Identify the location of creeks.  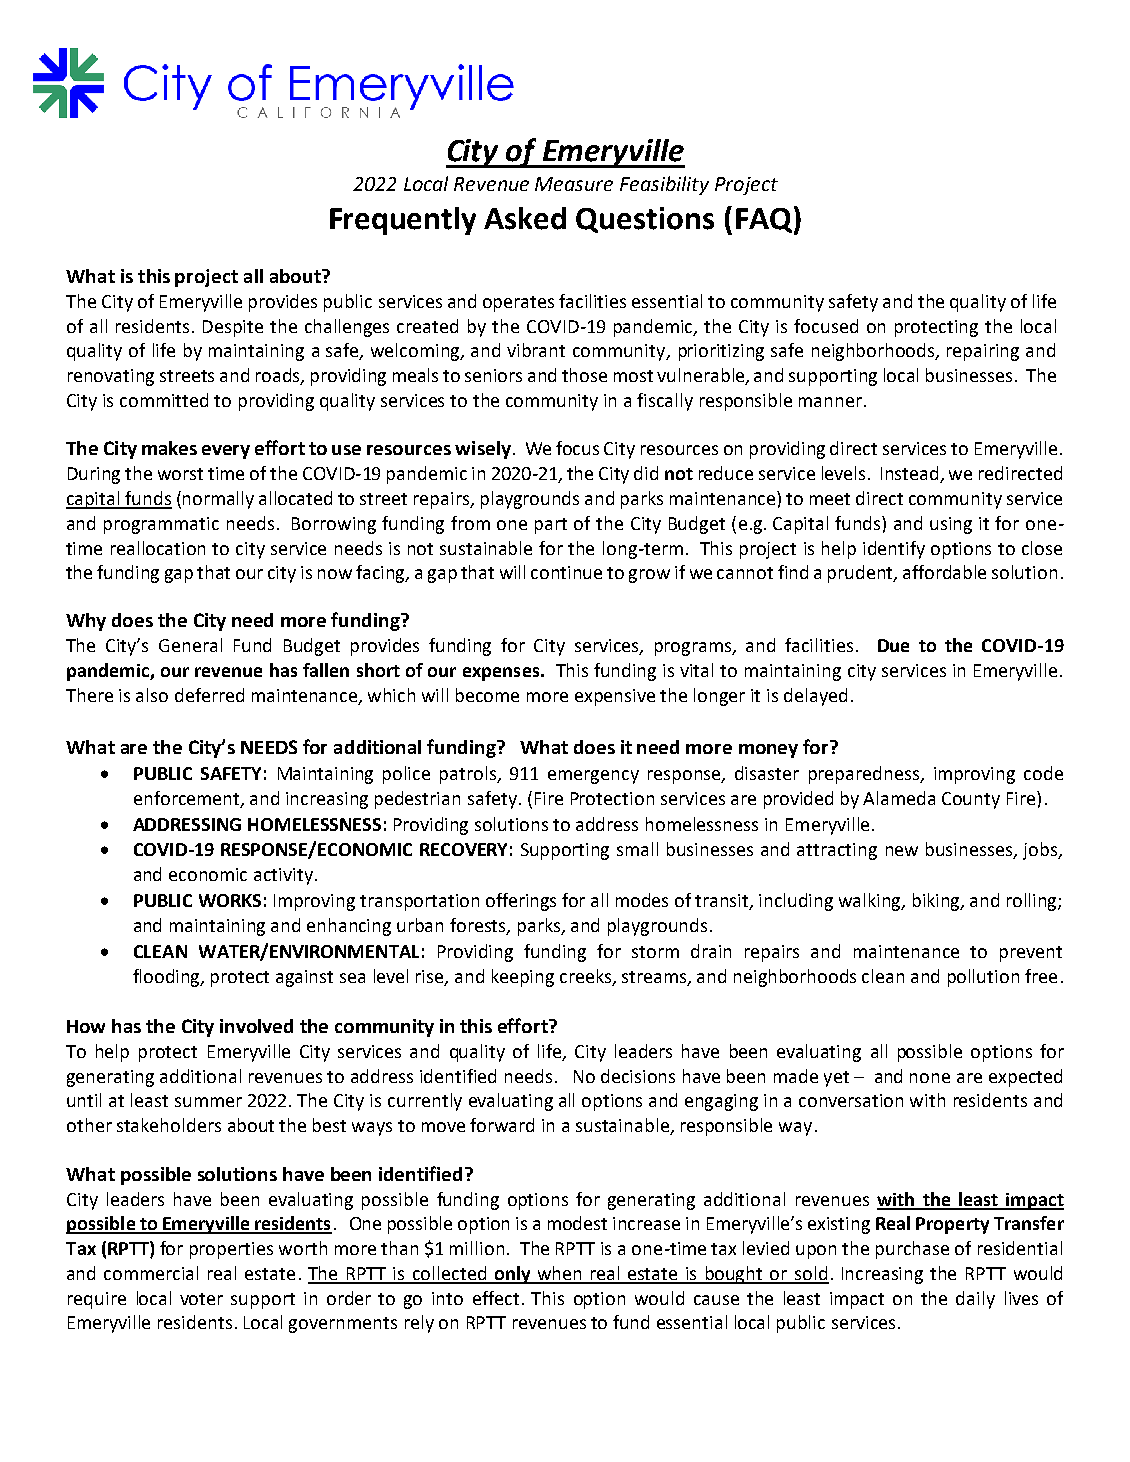
(587, 977).
